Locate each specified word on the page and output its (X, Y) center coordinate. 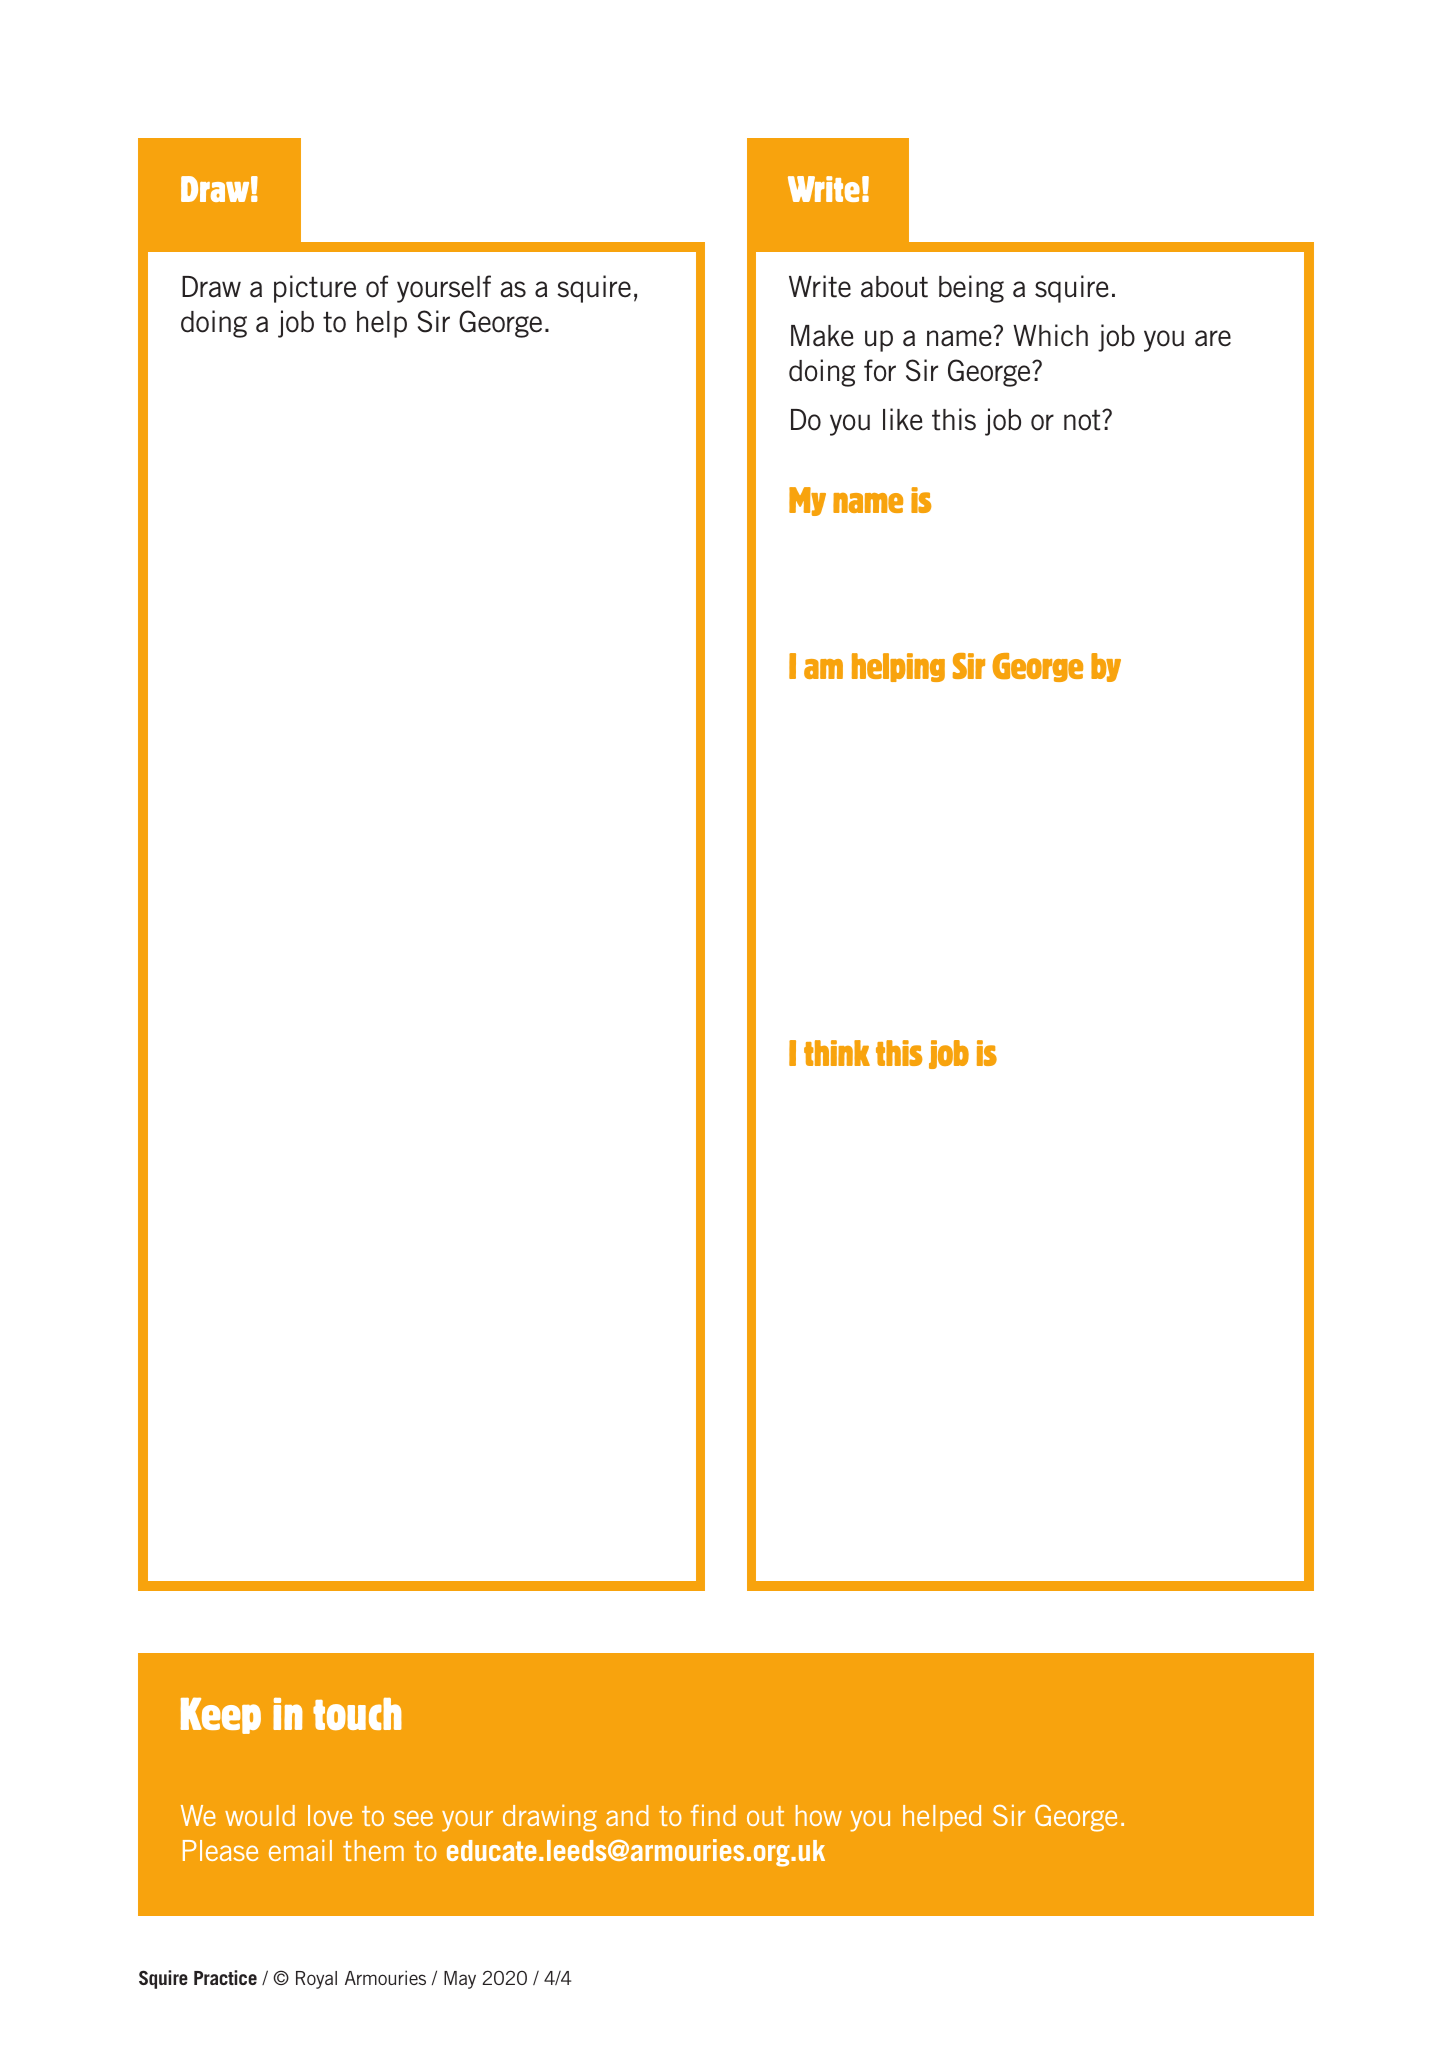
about (894, 287)
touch (357, 1714)
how (819, 1815)
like (903, 419)
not (1083, 420)
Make (822, 336)
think (837, 1053)
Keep (221, 1715)
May (460, 1980)
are (1213, 338)
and (627, 1815)
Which (1050, 335)
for (880, 370)
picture (315, 289)
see (413, 1818)
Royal (316, 1980)
